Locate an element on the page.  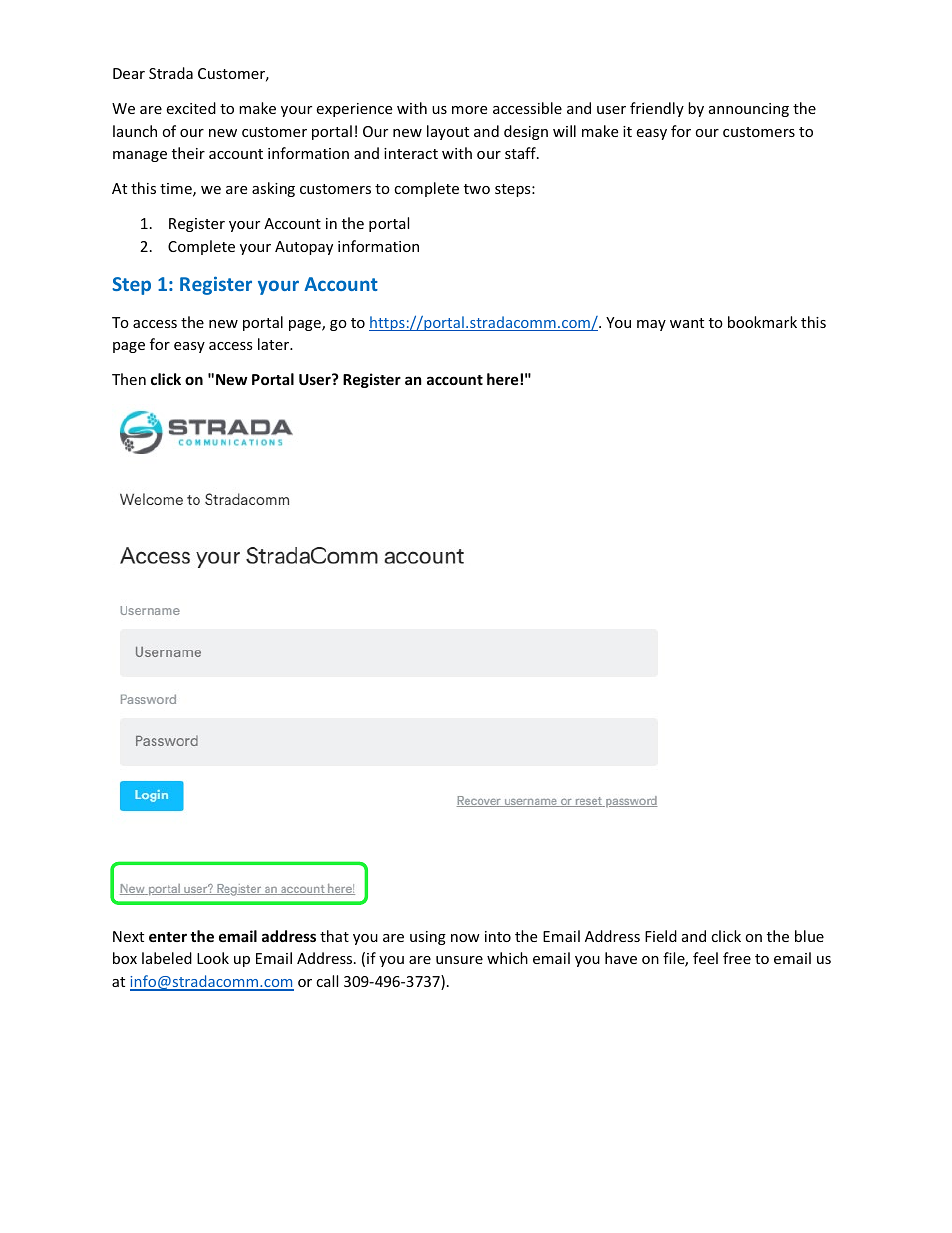
Then is located at coordinates (129, 379).
